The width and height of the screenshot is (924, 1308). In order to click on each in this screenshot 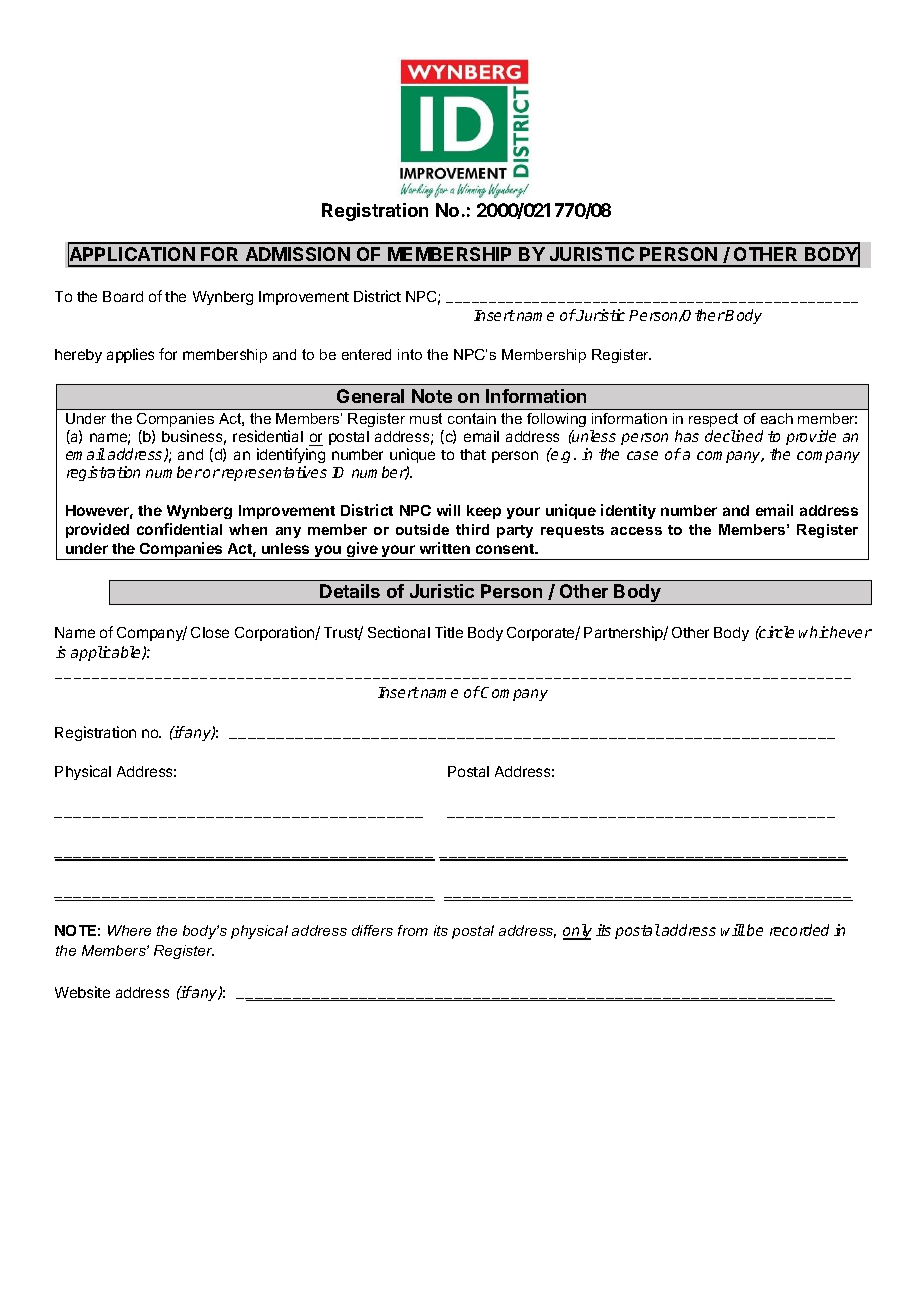, I will do `click(777, 418)`.
